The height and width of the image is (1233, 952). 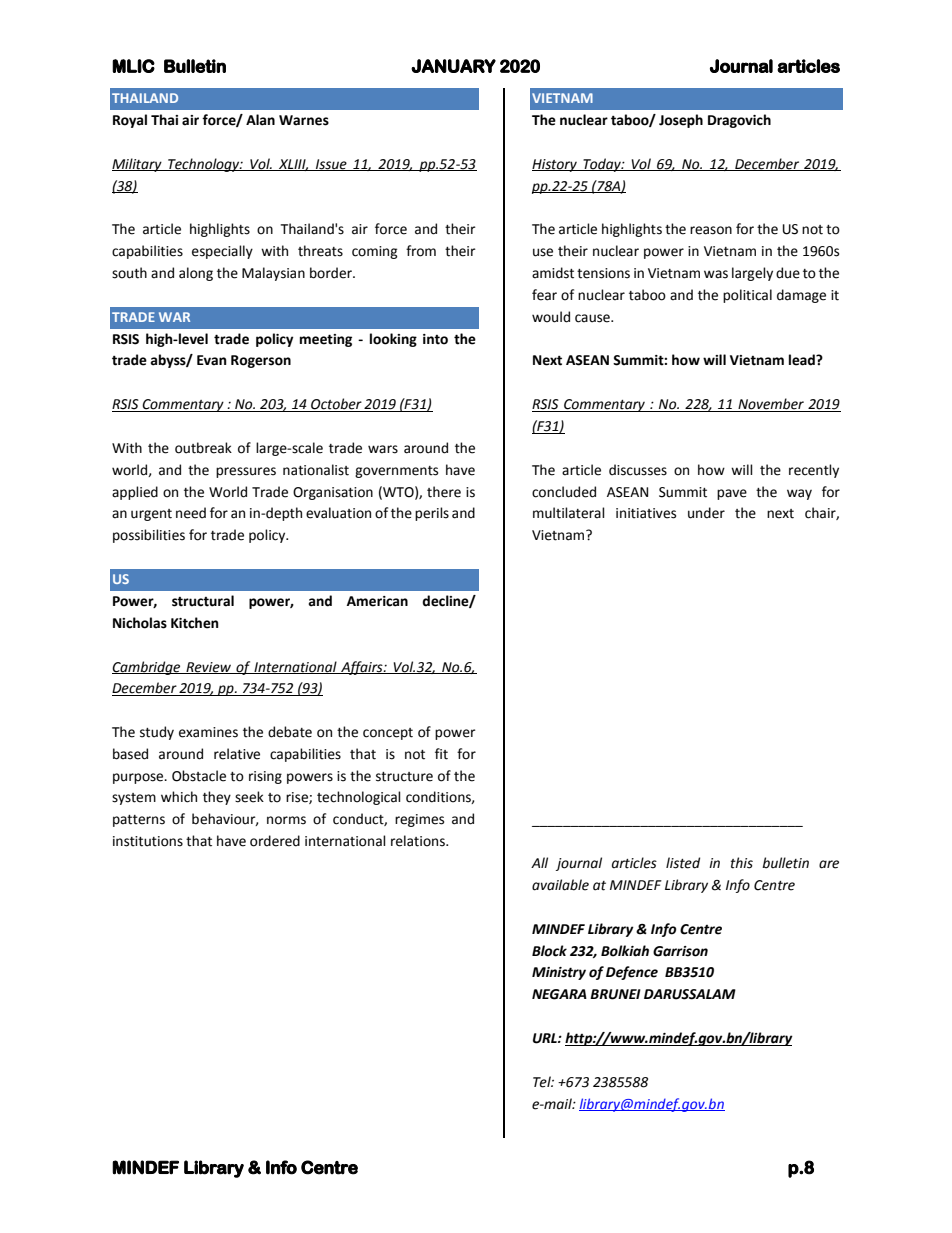 I want to click on Joseph, so click(x=681, y=121).
